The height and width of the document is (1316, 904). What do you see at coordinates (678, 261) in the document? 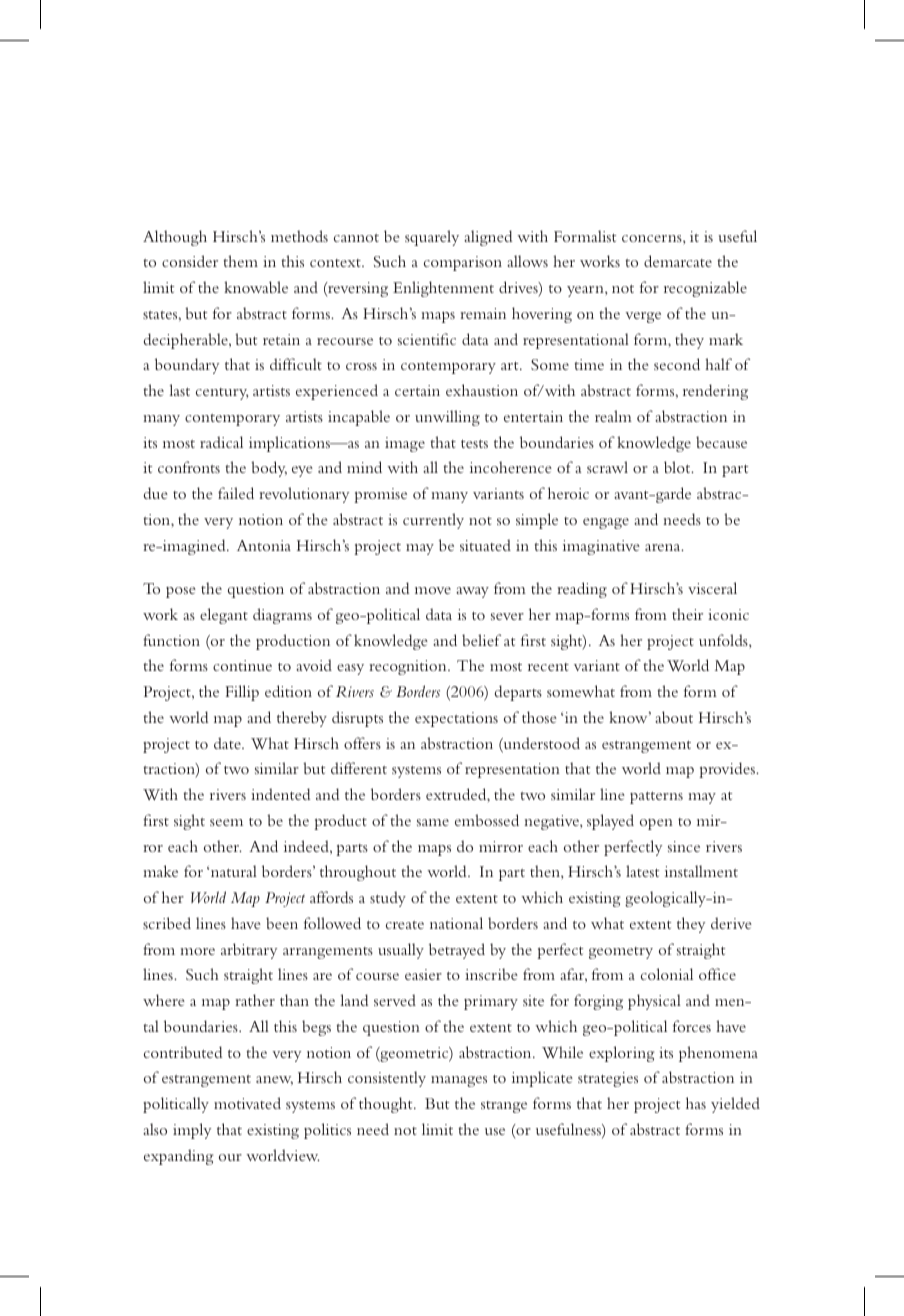
I see `demarcate` at bounding box center [678, 261].
